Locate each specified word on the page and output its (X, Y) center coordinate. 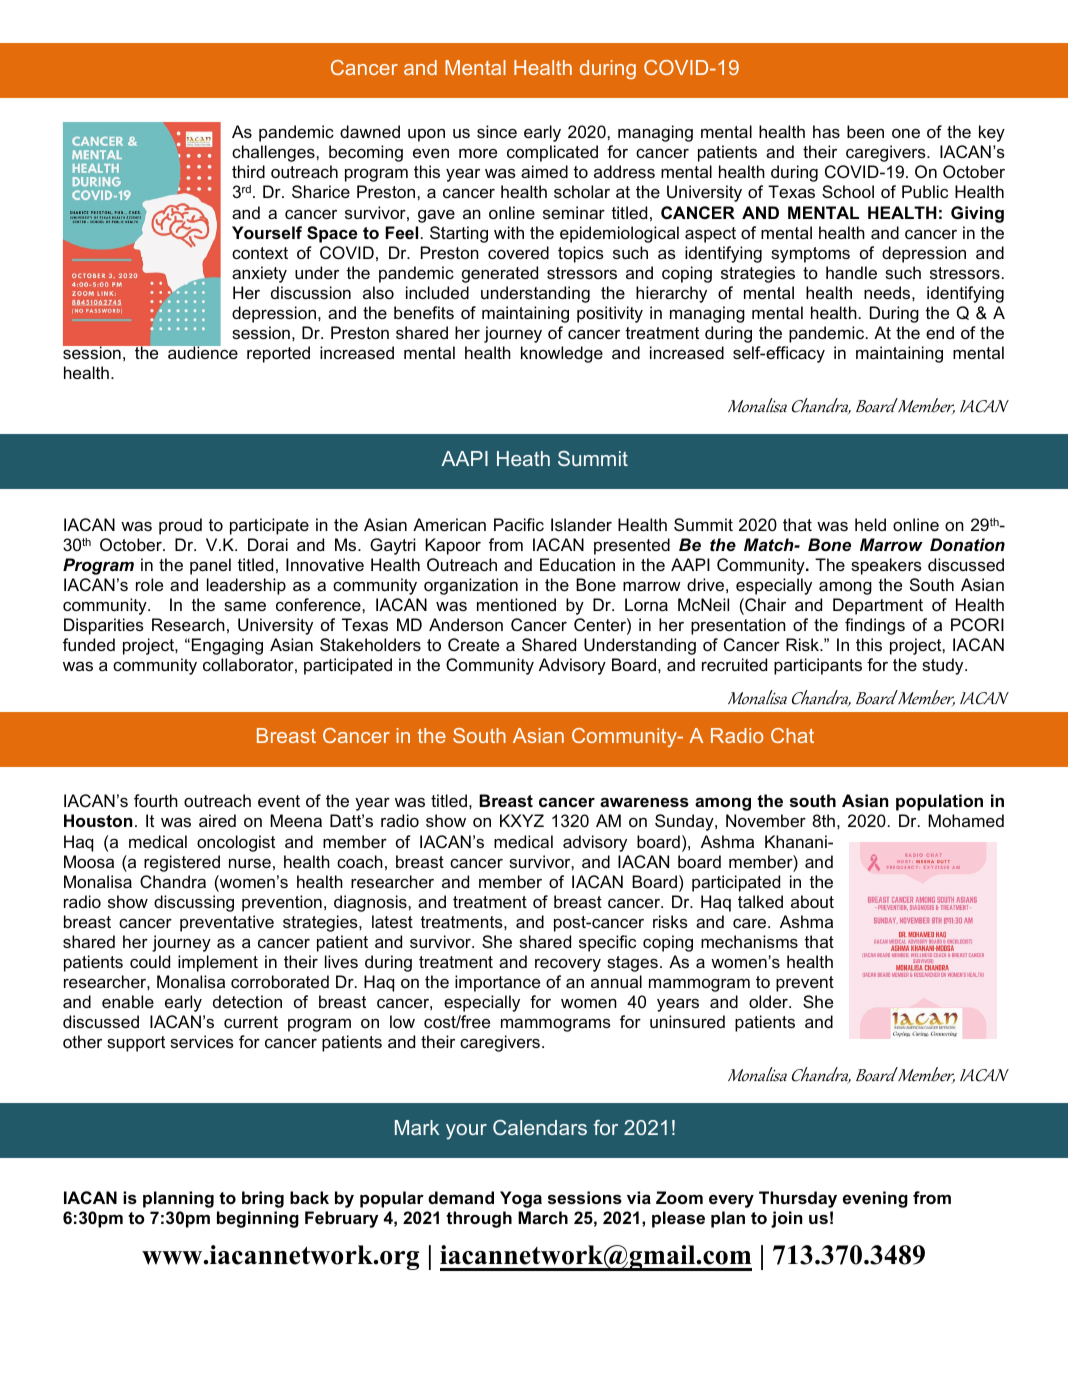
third (248, 171)
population (939, 802)
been (865, 131)
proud (180, 526)
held (870, 524)
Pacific (519, 524)
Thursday (798, 1199)
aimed (544, 171)
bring (263, 1199)
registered (182, 863)
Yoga (521, 1199)
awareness (644, 802)
